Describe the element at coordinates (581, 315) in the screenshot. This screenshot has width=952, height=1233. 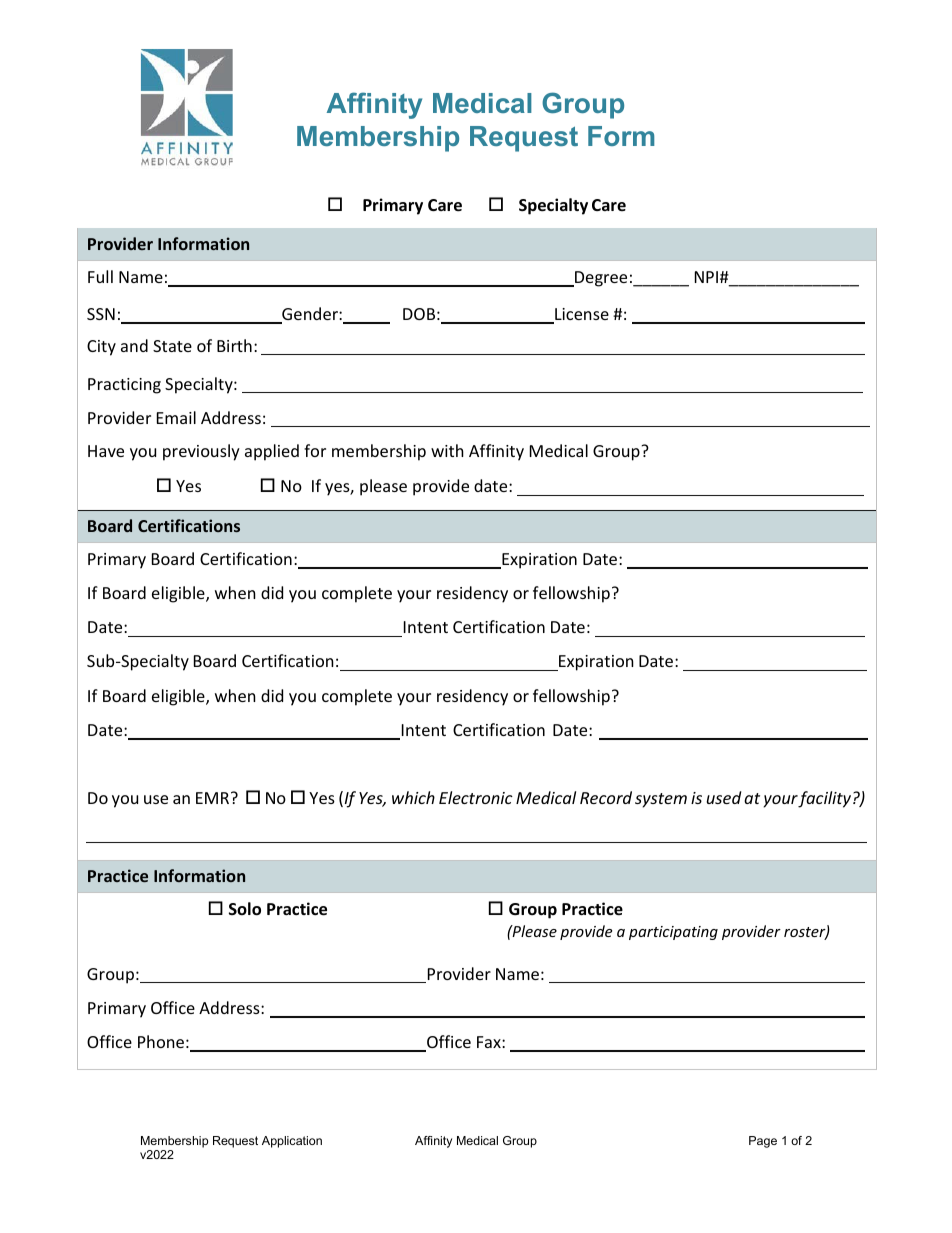
I see `License` at that location.
